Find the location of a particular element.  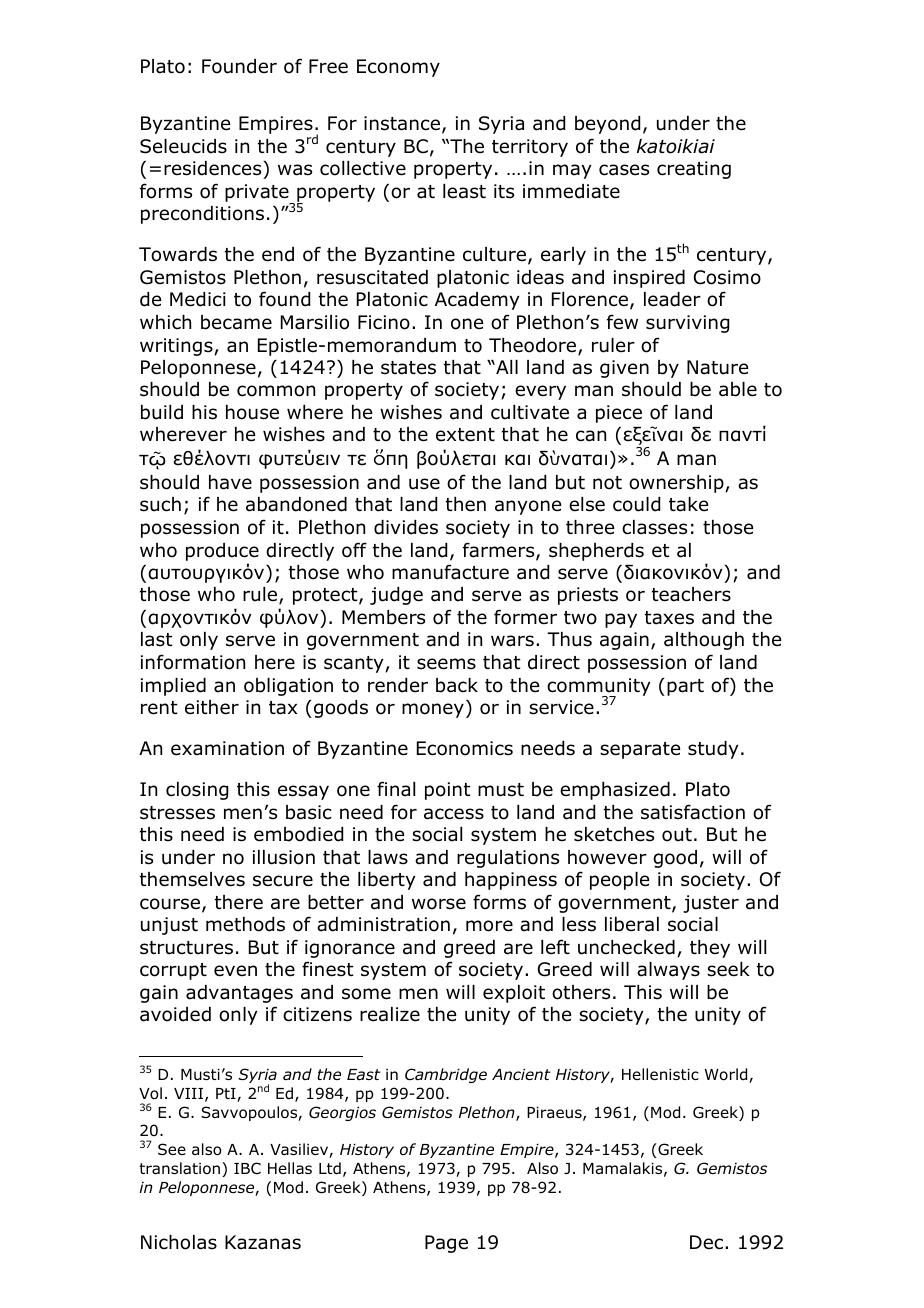

extent is located at coordinates (465, 435).
